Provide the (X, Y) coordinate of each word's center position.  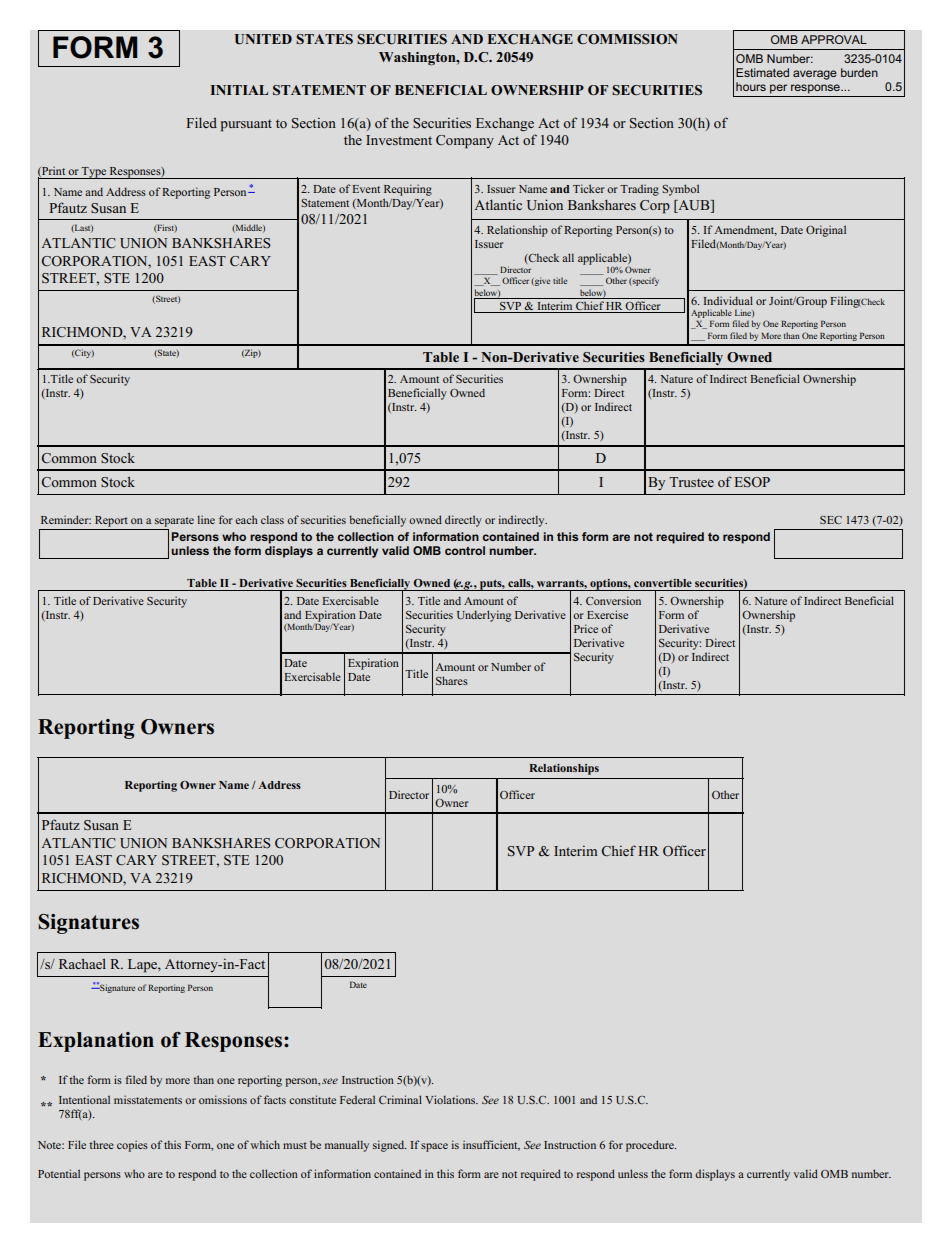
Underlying (484, 616)
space (434, 1147)
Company (465, 142)
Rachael (82, 963)
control (465, 550)
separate (174, 522)
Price (586, 628)
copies (132, 1146)
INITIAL (239, 90)
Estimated (762, 72)
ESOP (752, 482)
